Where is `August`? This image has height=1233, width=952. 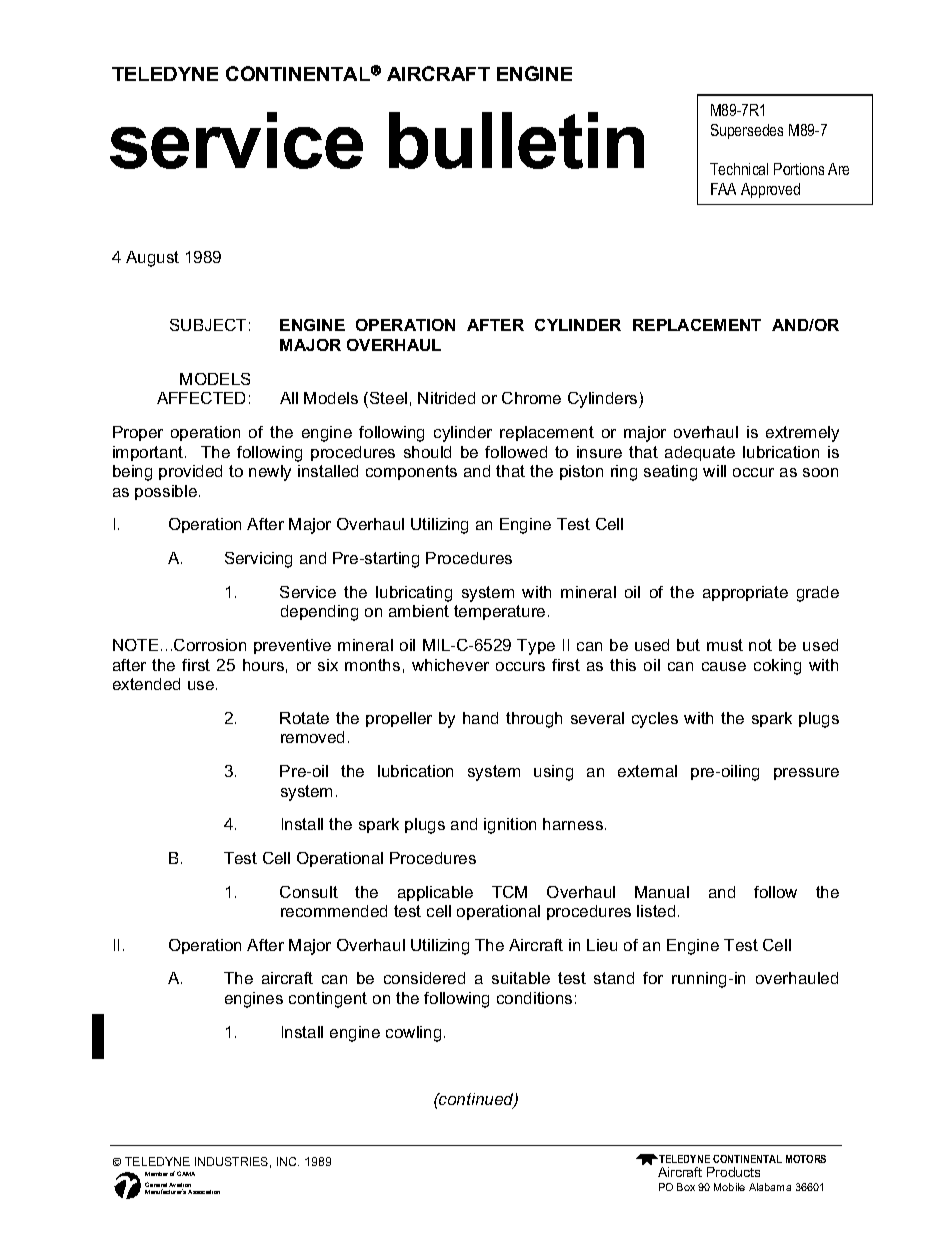
August is located at coordinates (152, 259).
